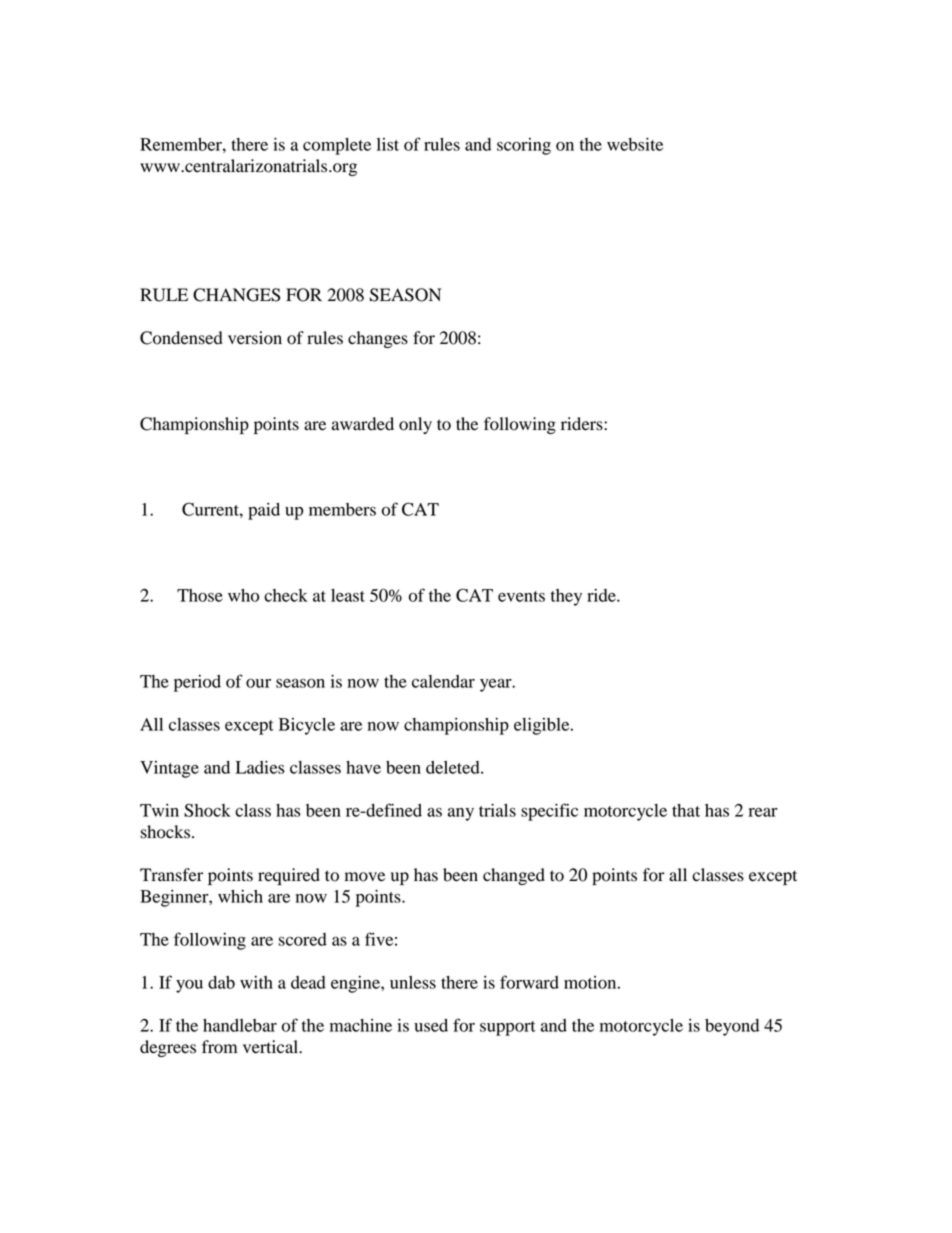  What do you see at coordinates (461, 814) in the screenshot?
I see `any` at bounding box center [461, 814].
